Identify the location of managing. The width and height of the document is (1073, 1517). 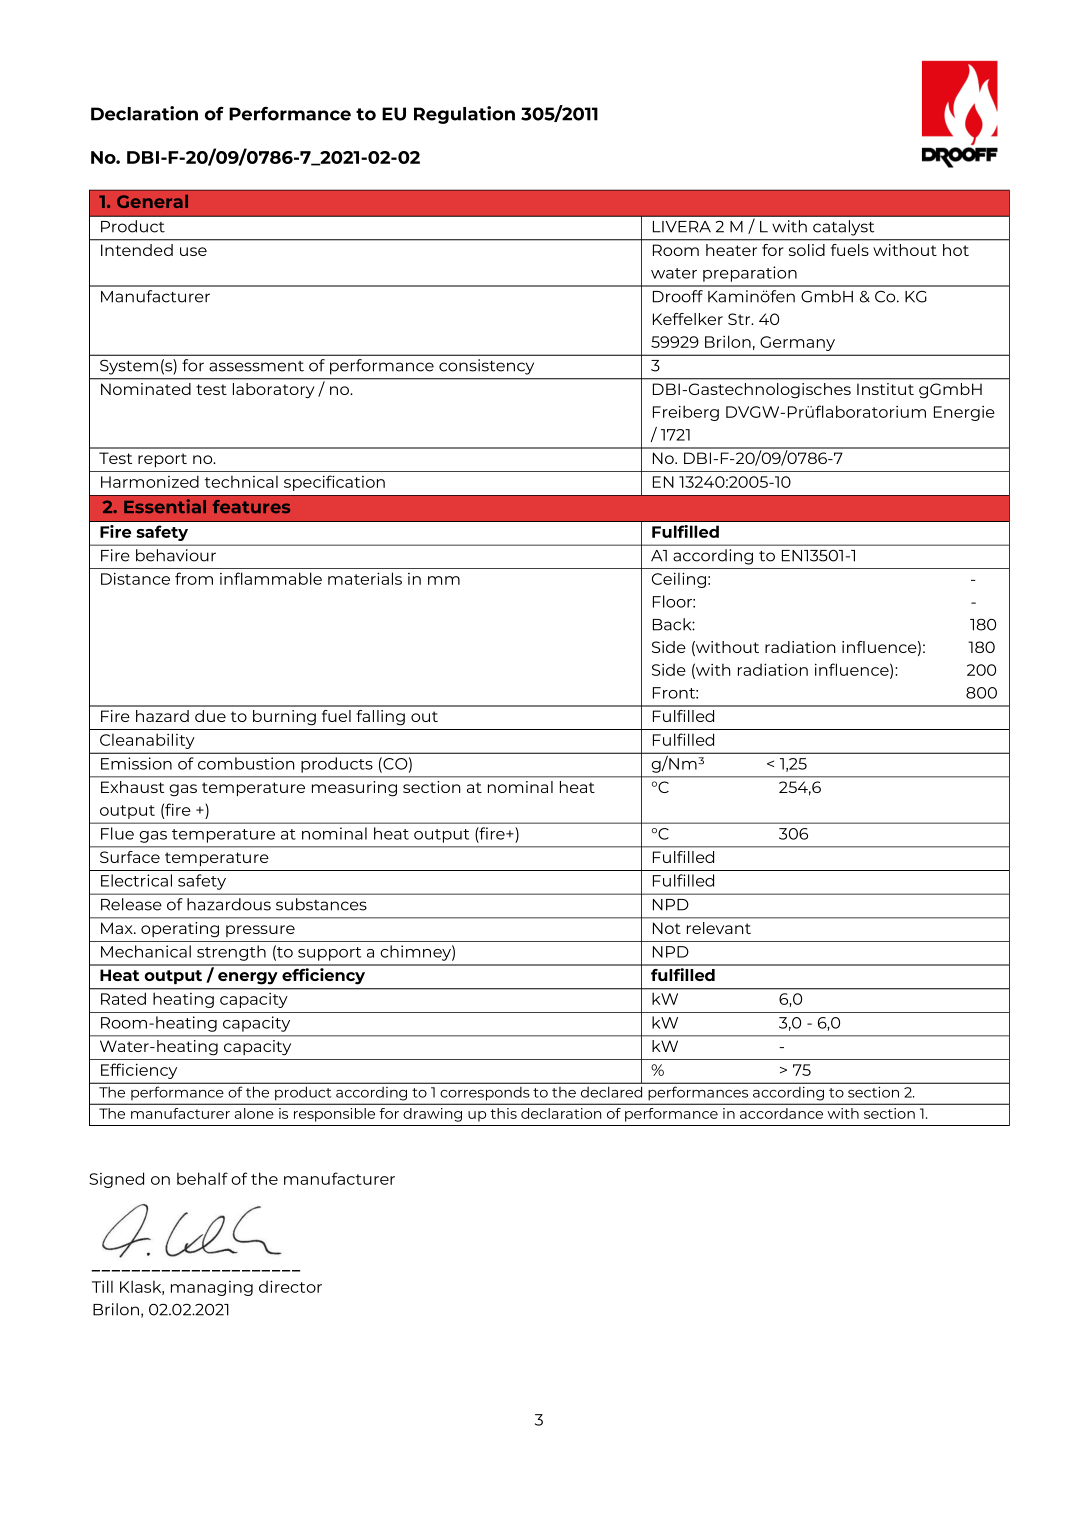
(212, 1288).
